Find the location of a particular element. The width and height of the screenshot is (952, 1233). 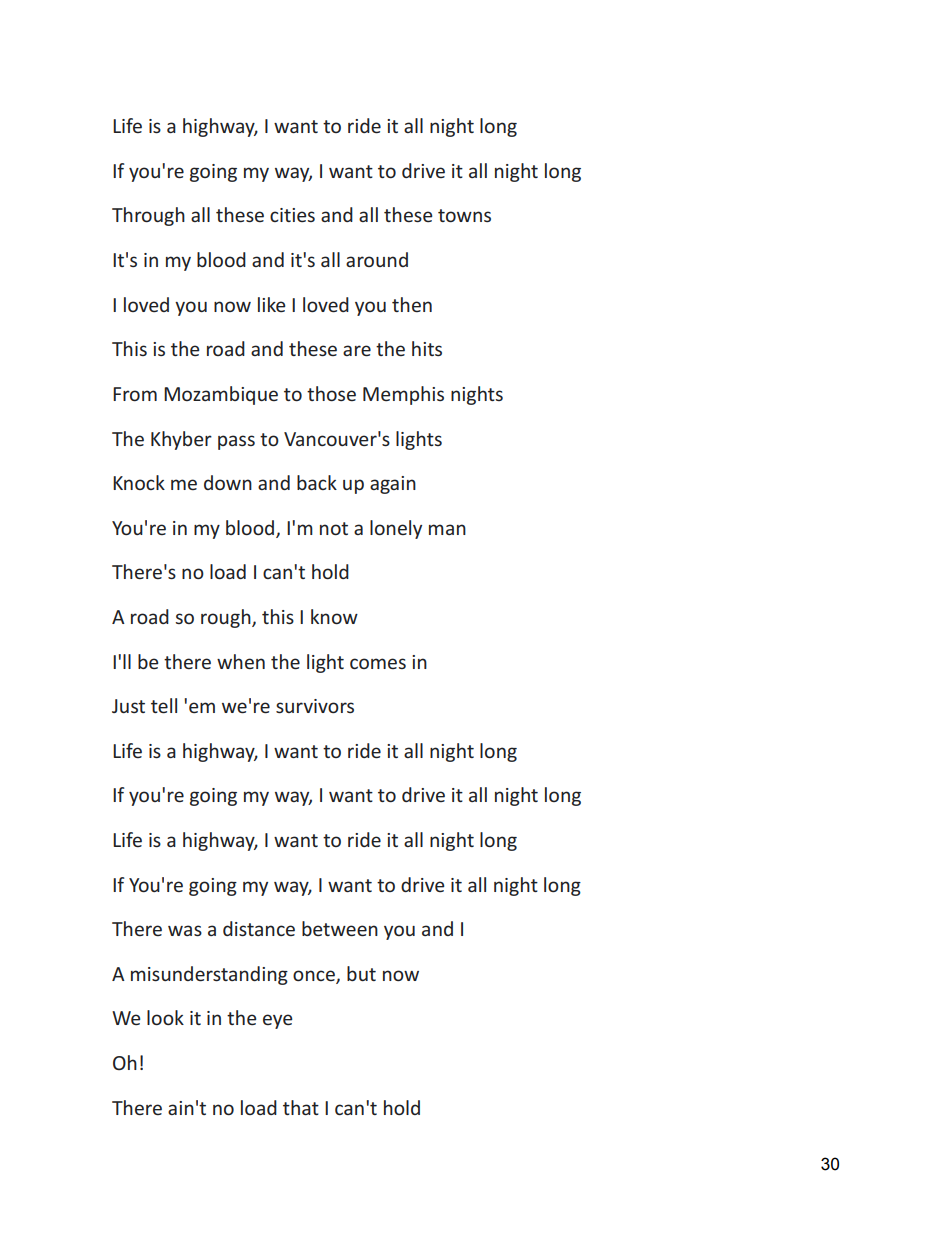

but is located at coordinates (361, 973).
